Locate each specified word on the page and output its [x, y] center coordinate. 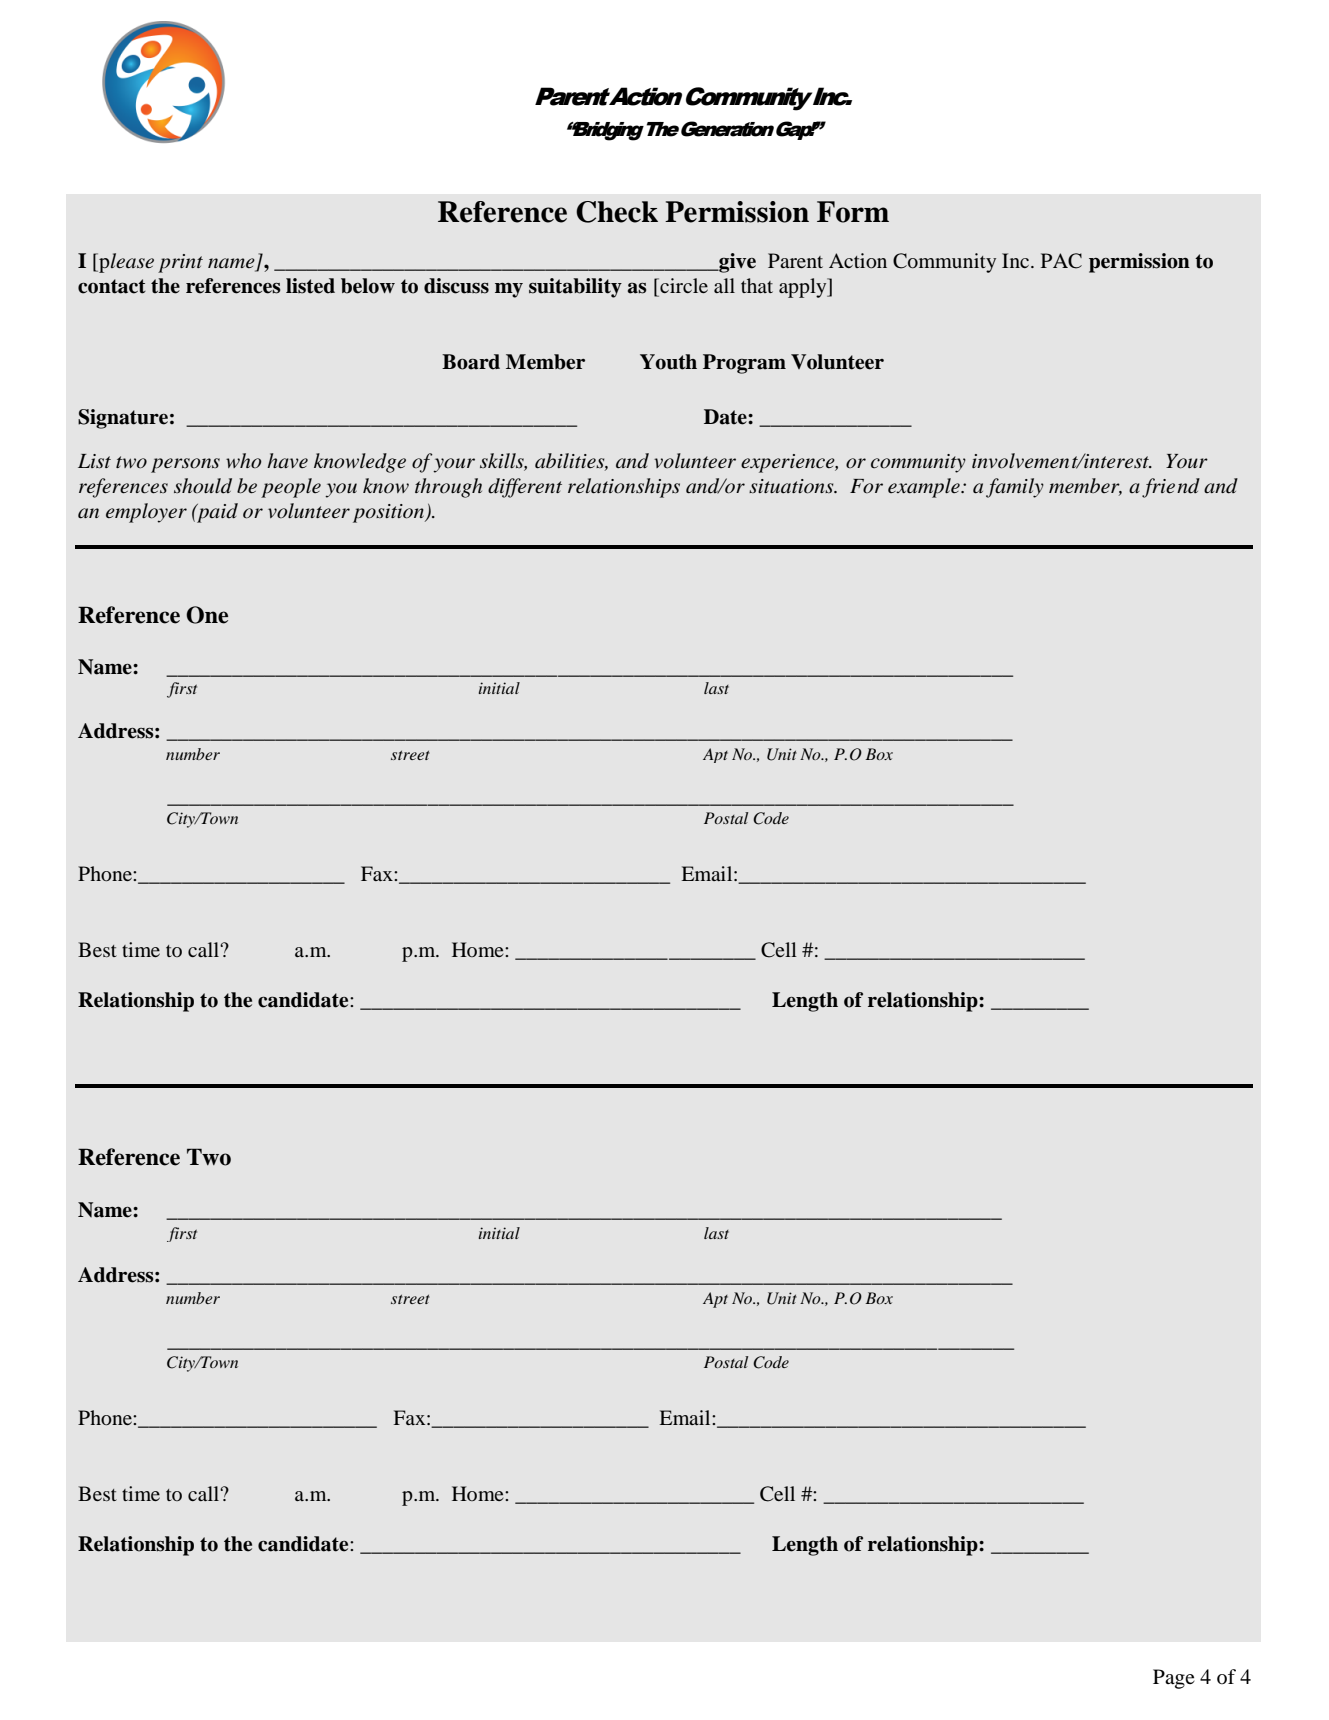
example [925, 488]
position [389, 513]
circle [683, 285]
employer [146, 513]
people [291, 488]
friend [1171, 488]
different [525, 488]
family [1015, 488]
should [203, 486]
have [287, 460]
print [180, 263]
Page [1174, 1679]
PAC [1061, 261]
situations [792, 486]
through [448, 488]
